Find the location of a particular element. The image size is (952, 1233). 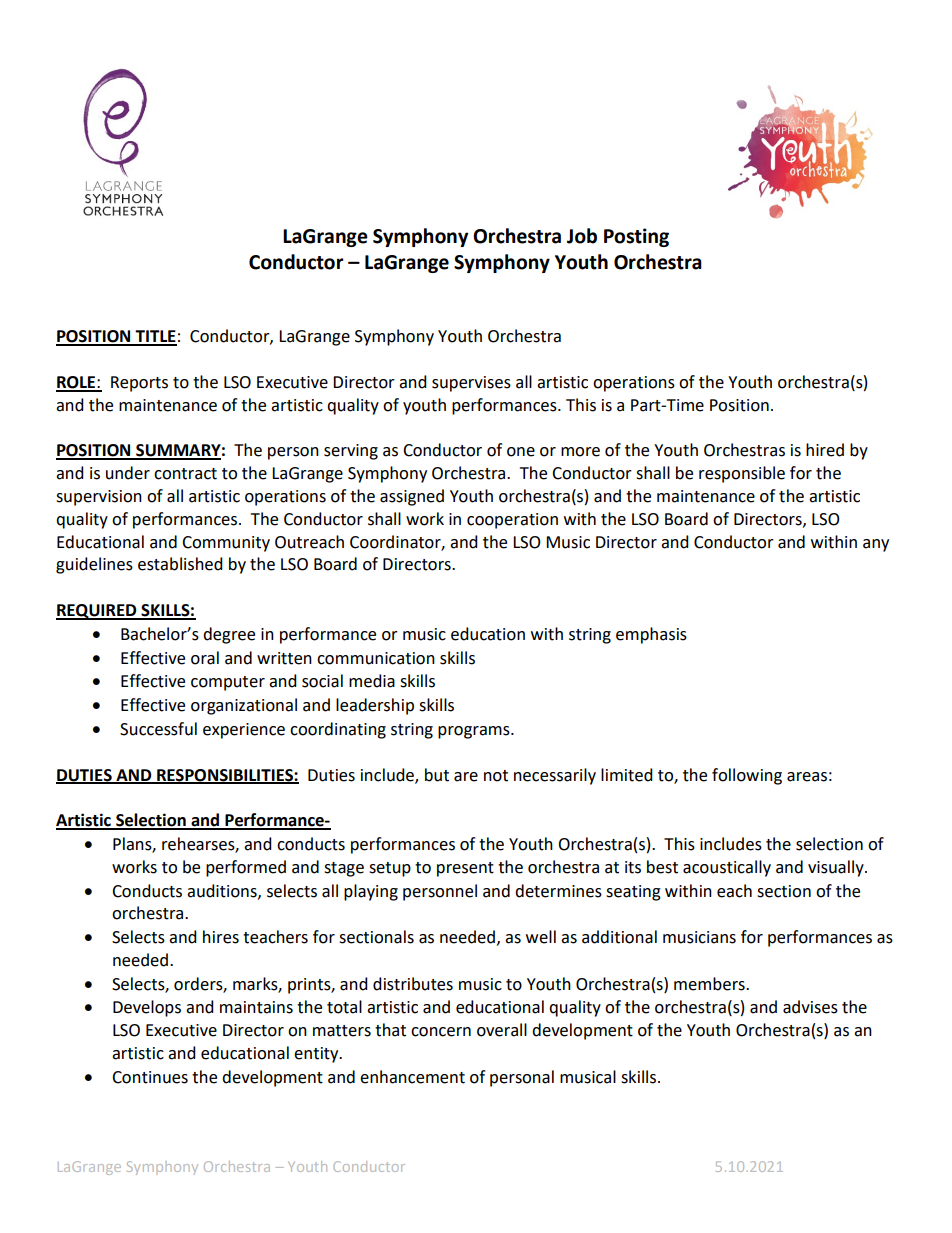

Job is located at coordinates (582, 236).
